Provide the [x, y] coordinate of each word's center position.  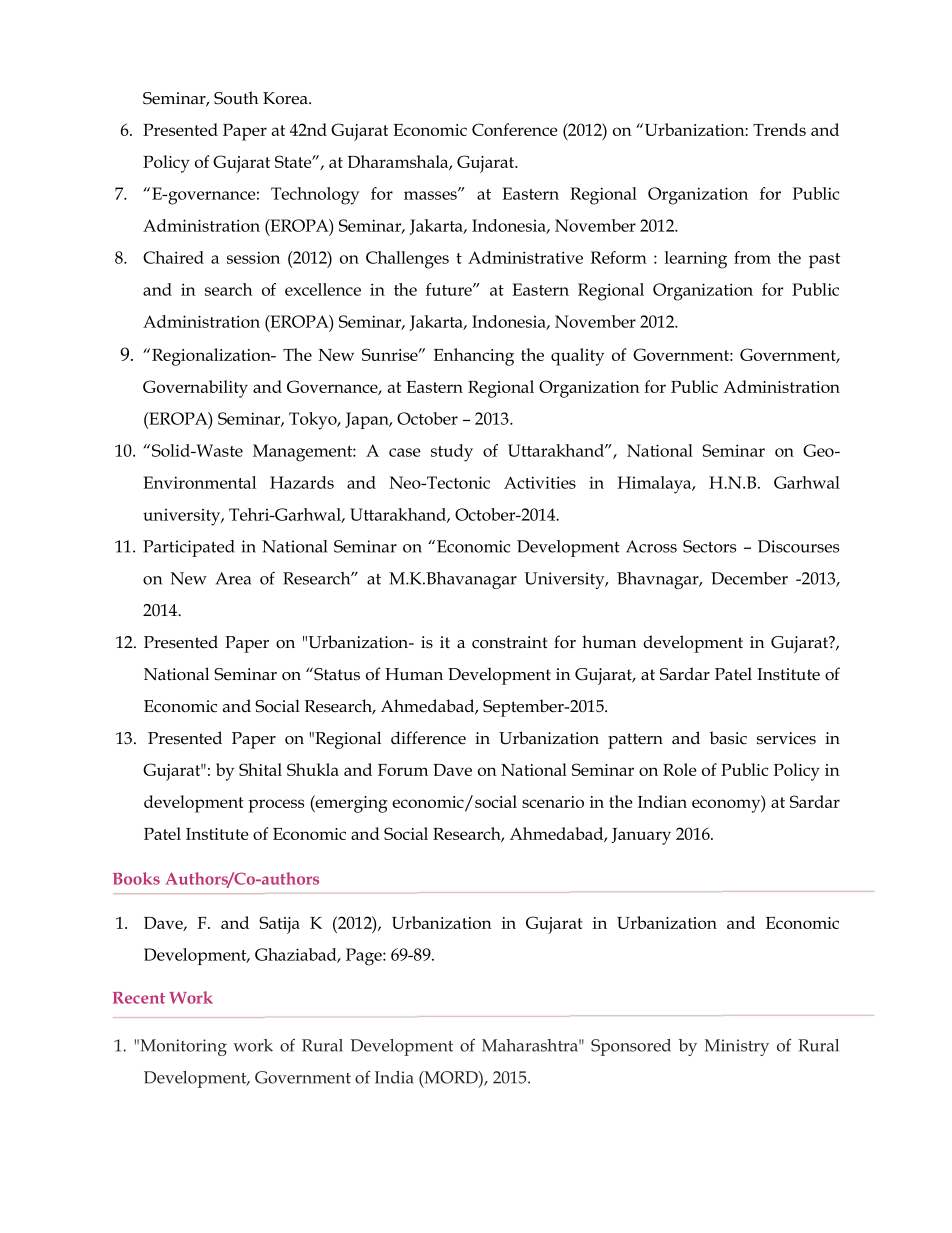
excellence [323, 289]
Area [233, 578]
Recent [139, 998]
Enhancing [474, 357]
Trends [779, 129]
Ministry [737, 1047]
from [752, 257]
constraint [509, 642]
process [276, 806]
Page [365, 957]
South [236, 98]
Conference [514, 129]
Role [679, 769]
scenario [553, 802]
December [749, 578]
